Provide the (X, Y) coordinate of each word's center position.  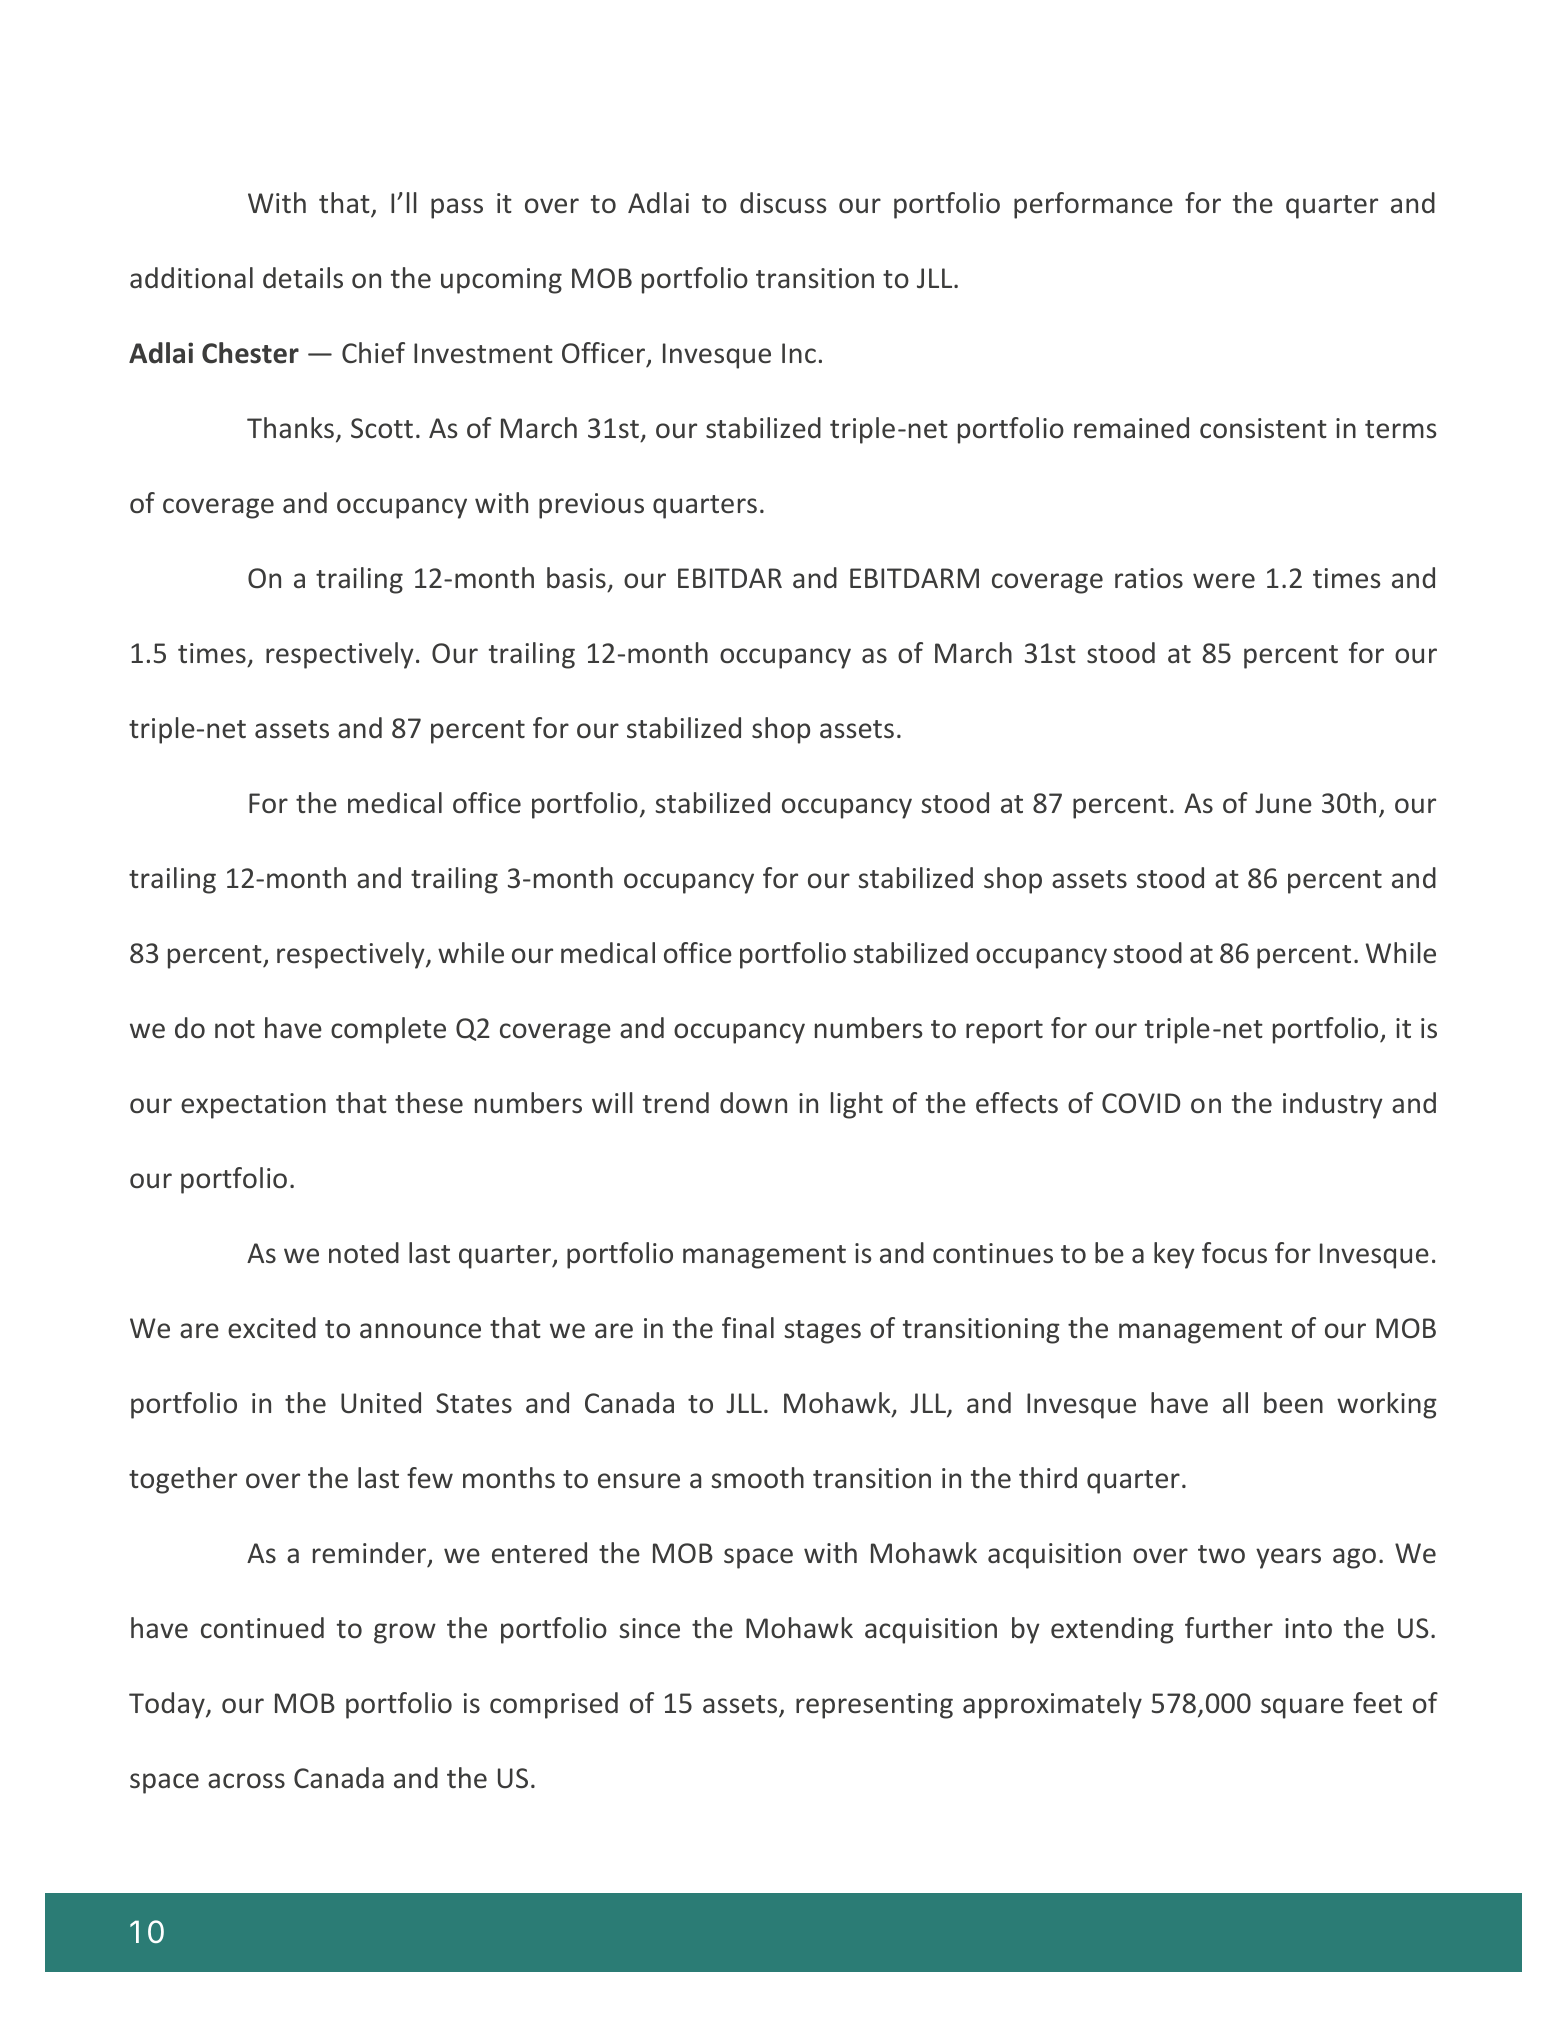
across (246, 1781)
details (303, 278)
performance (1093, 205)
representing (874, 1706)
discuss (783, 203)
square (1302, 1708)
